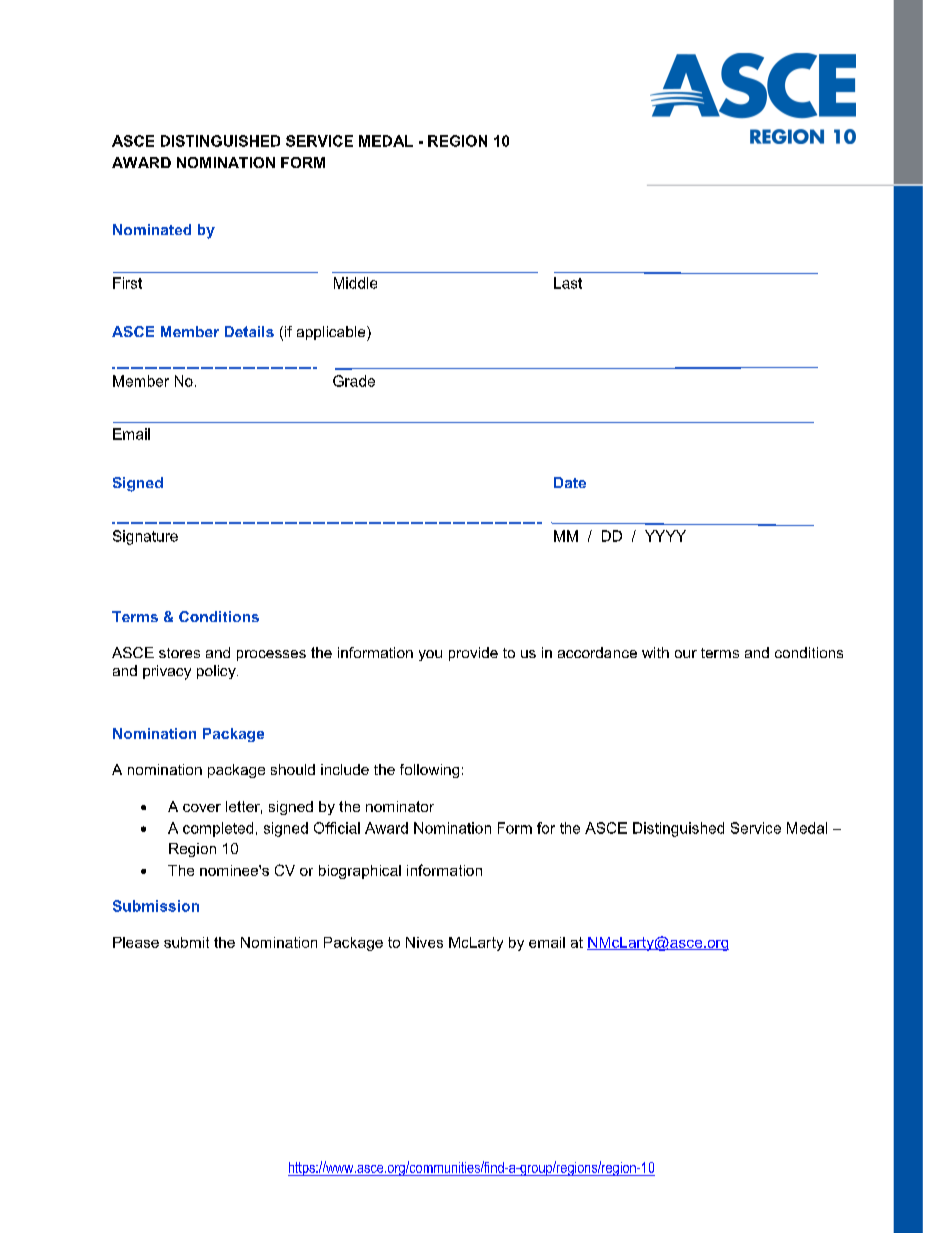  What do you see at coordinates (473, 654) in the image?
I see `provide` at bounding box center [473, 654].
